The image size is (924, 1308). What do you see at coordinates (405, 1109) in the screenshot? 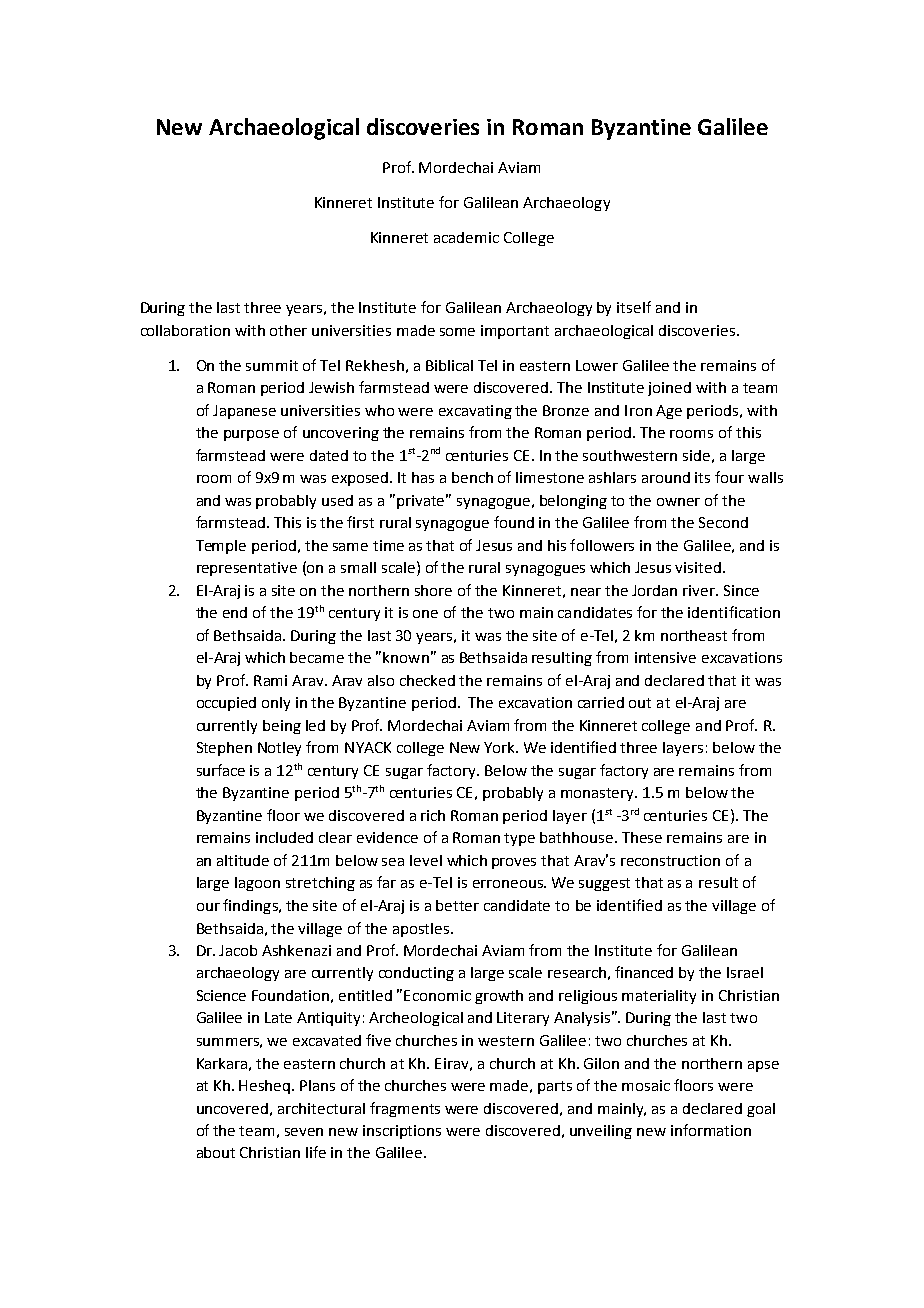
I see `fragments` at bounding box center [405, 1109].
